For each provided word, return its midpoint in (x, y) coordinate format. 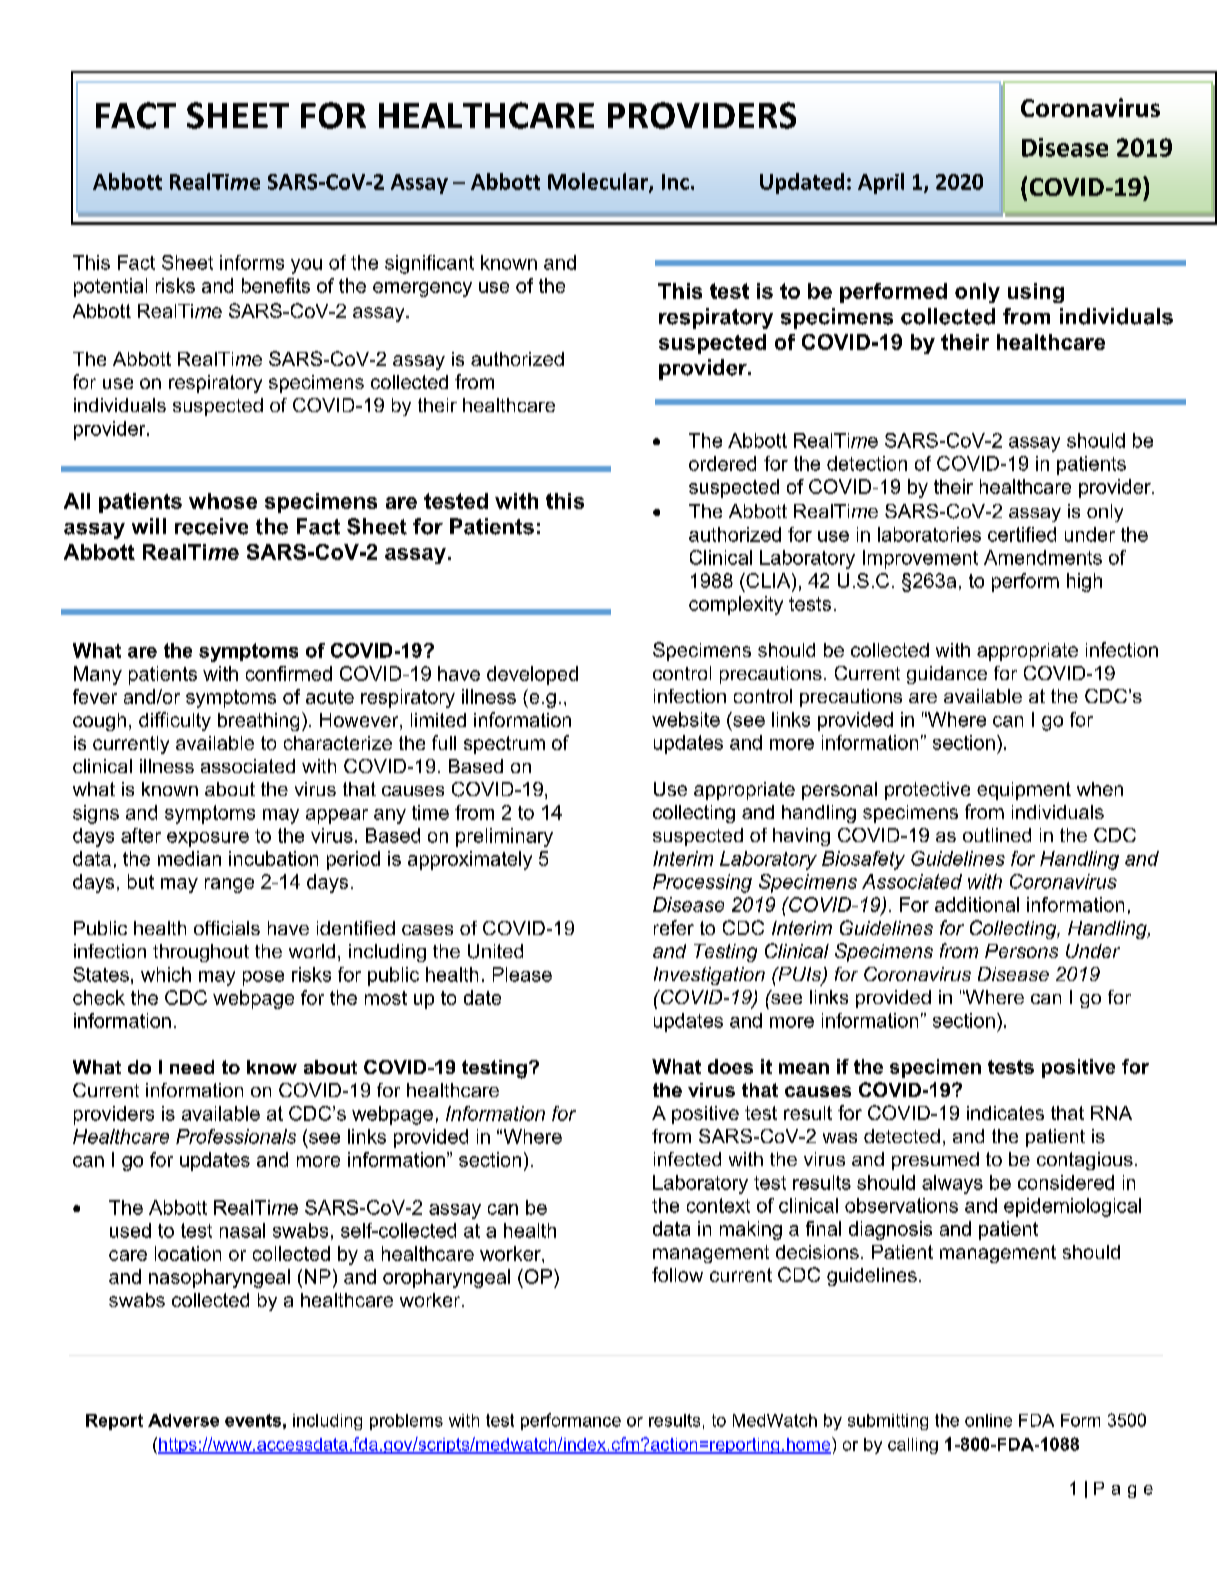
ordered (722, 463)
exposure (208, 839)
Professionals (236, 1136)
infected (687, 1159)
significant (429, 264)
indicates (1005, 1113)
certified (1022, 534)
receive (211, 526)
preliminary (504, 837)
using (1036, 293)
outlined (997, 835)
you (306, 266)
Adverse (183, 1420)
